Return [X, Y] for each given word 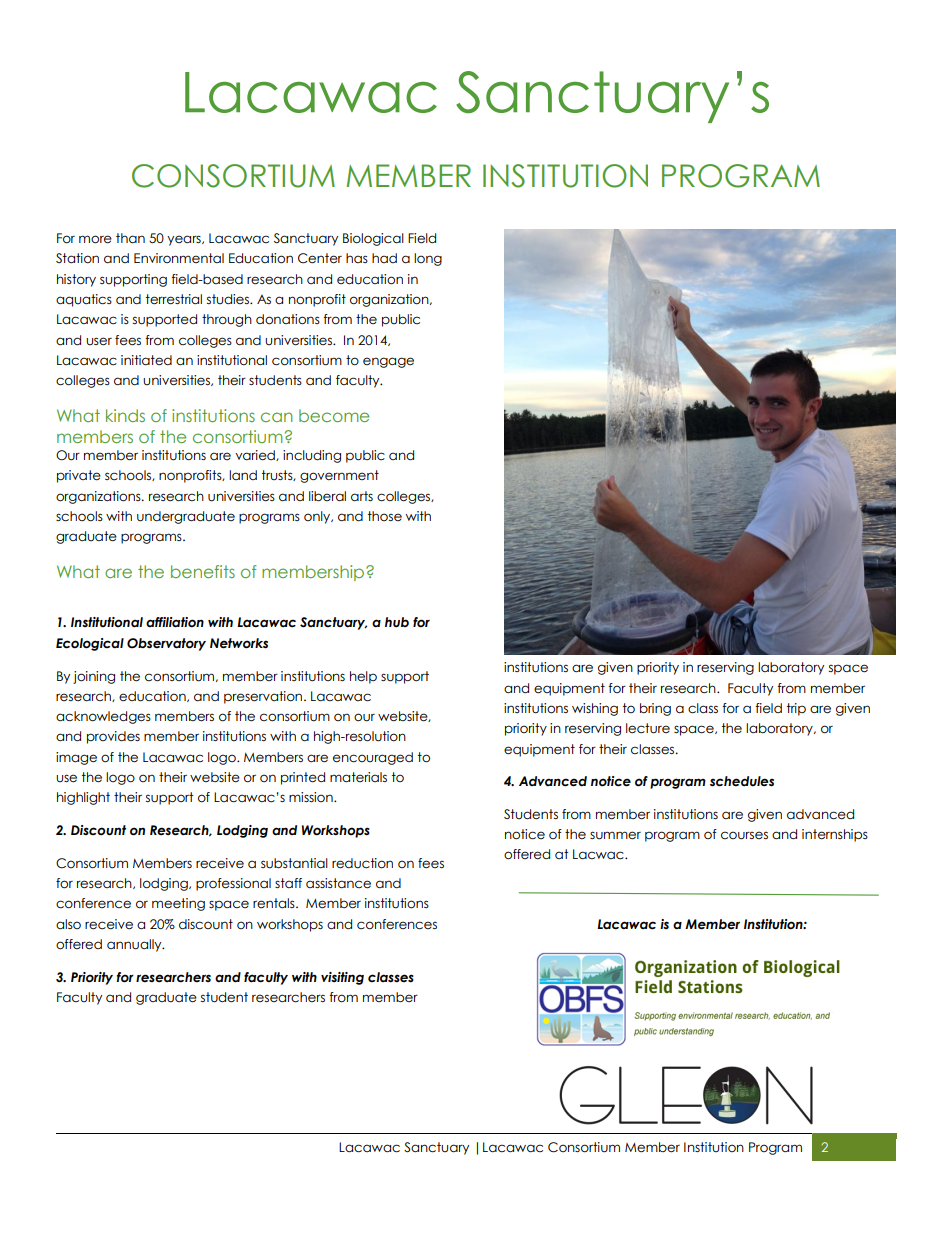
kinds [125, 415]
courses [744, 835]
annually [135, 945]
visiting [342, 978]
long [428, 259]
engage [388, 362]
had [384, 258]
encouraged [373, 758]
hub [397, 622]
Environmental [179, 258]
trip [796, 709]
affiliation [175, 622]
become [334, 415]
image [76, 758]
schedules [742, 781]
